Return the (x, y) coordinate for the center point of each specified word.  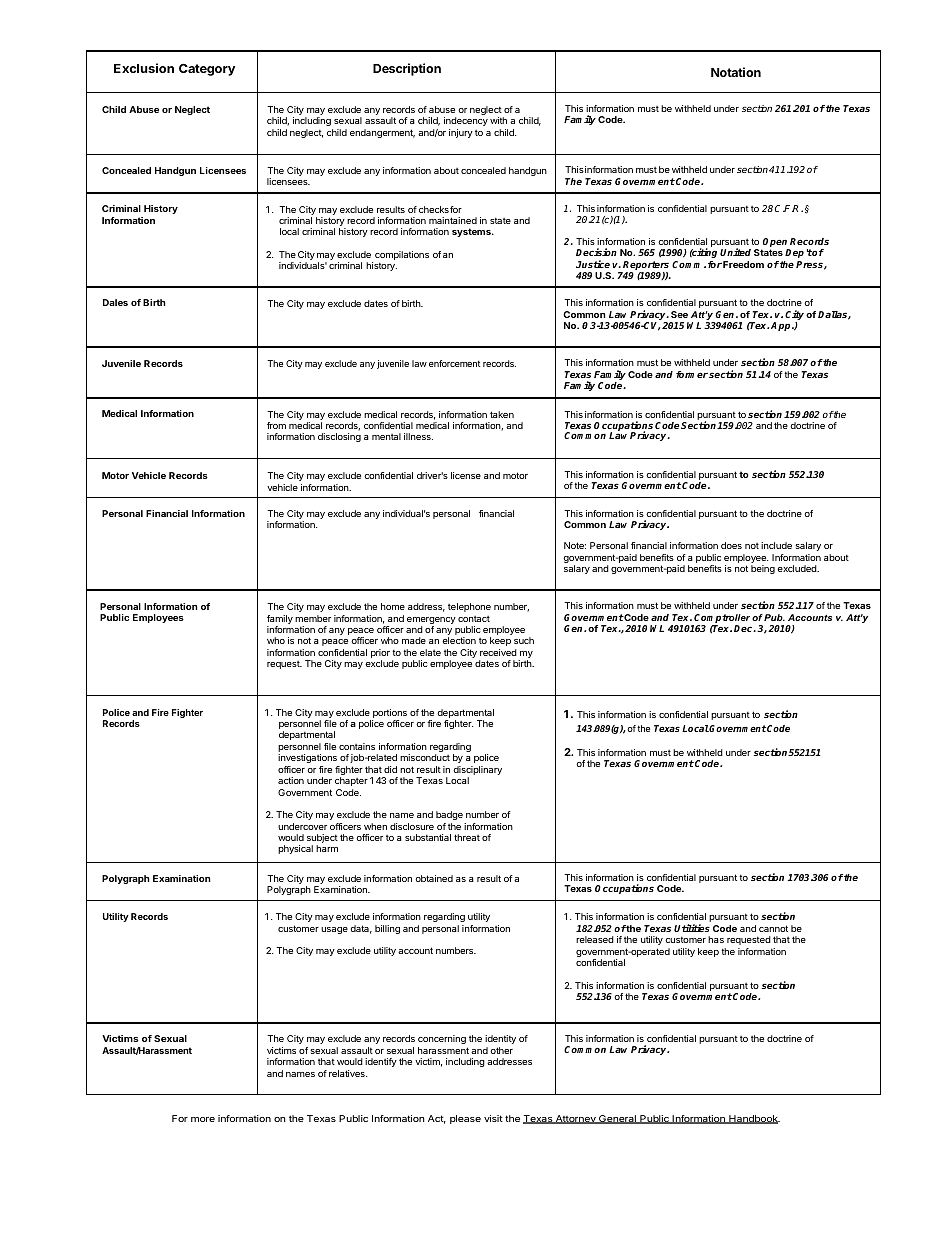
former (692, 374)
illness (418, 436)
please (465, 1119)
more (203, 1119)
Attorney (576, 1119)
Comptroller (722, 618)
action (291, 780)
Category (207, 70)
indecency (466, 121)
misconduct (425, 757)
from (276, 425)
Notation (736, 72)
